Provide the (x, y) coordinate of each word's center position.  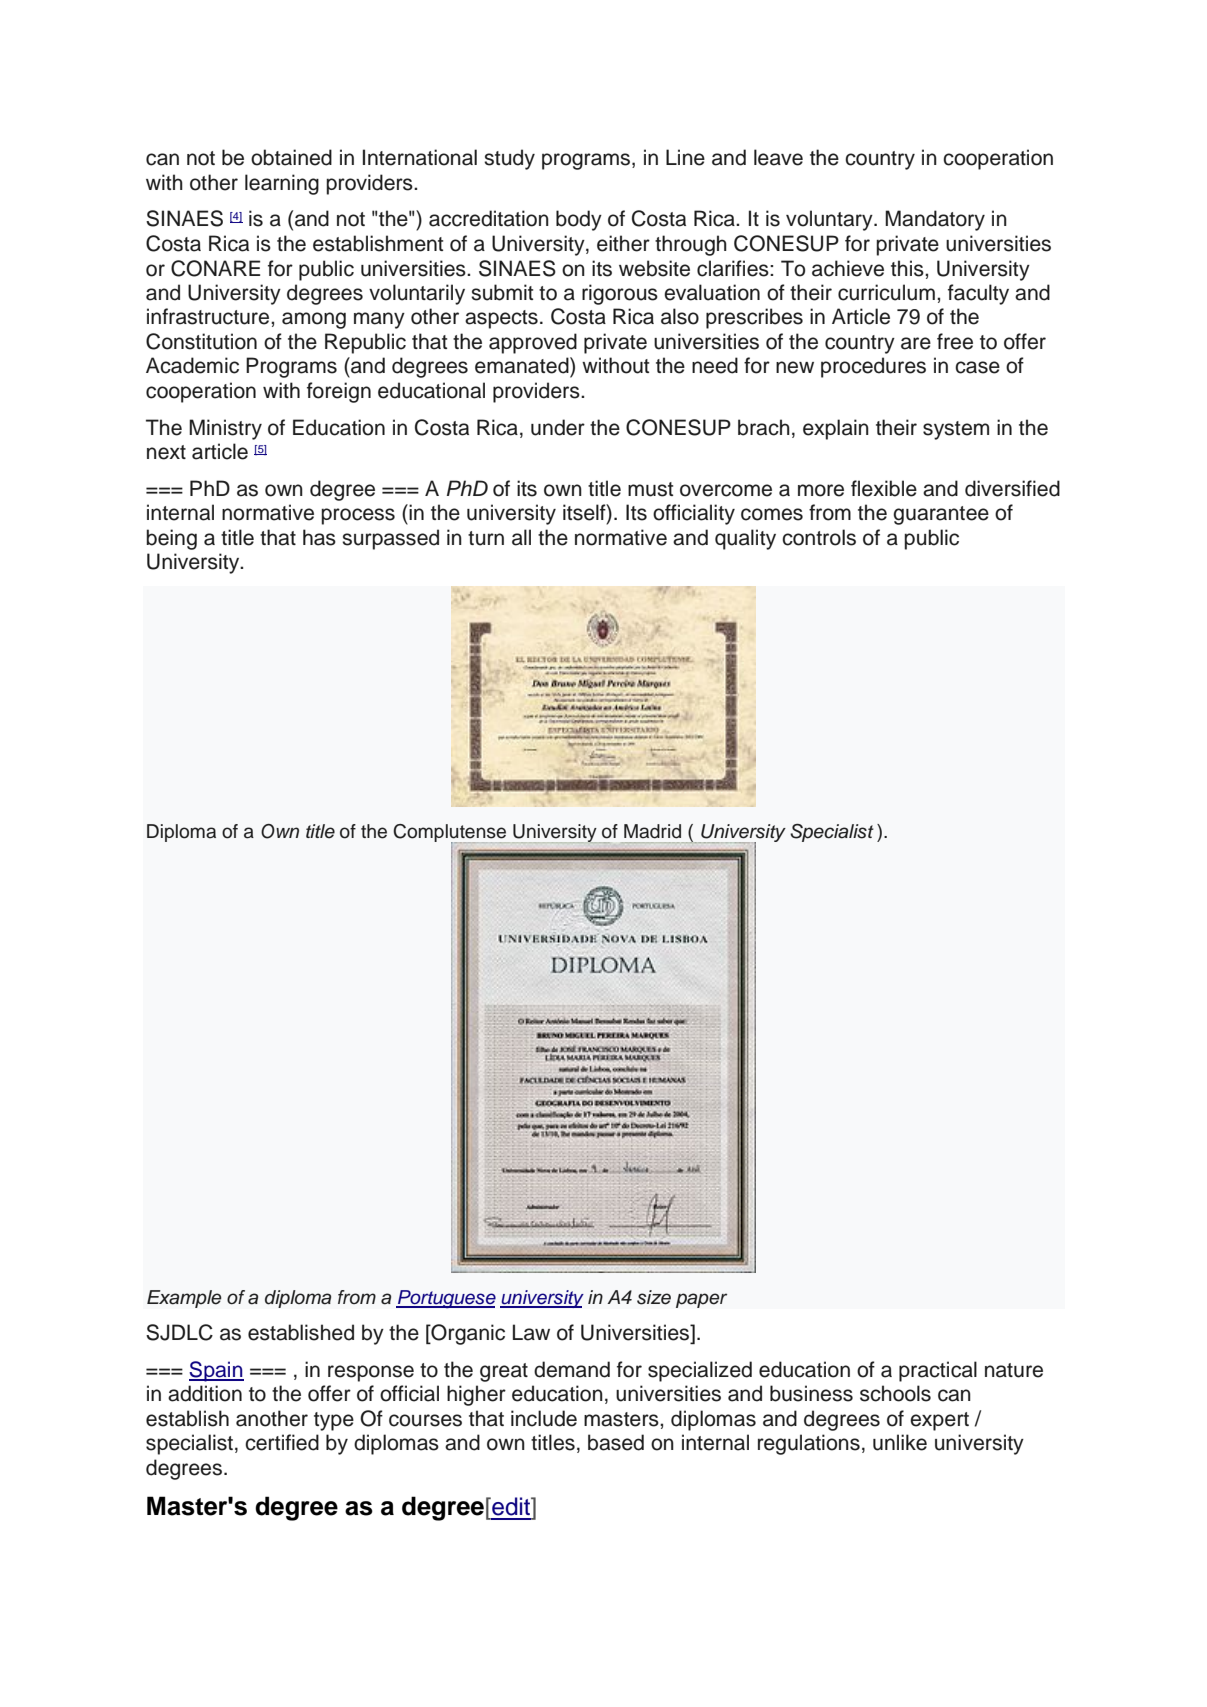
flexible (884, 488)
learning (282, 184)
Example (184, 1299)
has (319, 537)
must (650, 489)
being (171, 539)
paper (701, 1300)
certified (282, 1442)
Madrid (652, 831)
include (544, 1418)
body (579, 220)
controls (819, 537)
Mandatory (935, 220)
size (654, 1297)
